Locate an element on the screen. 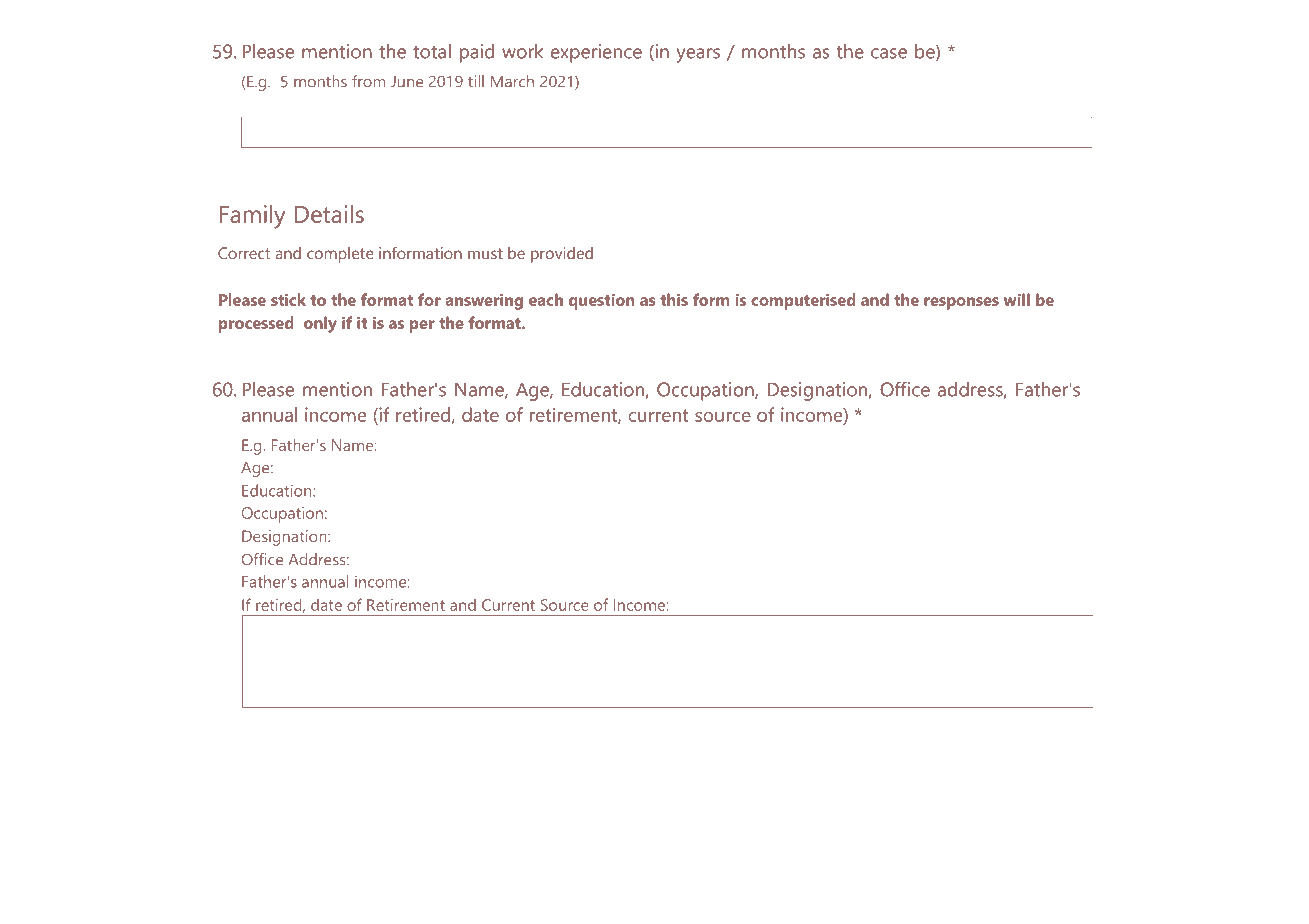 The width and height of the screenshot is (1309, 924). complete is located at coordinates (340, 255).
